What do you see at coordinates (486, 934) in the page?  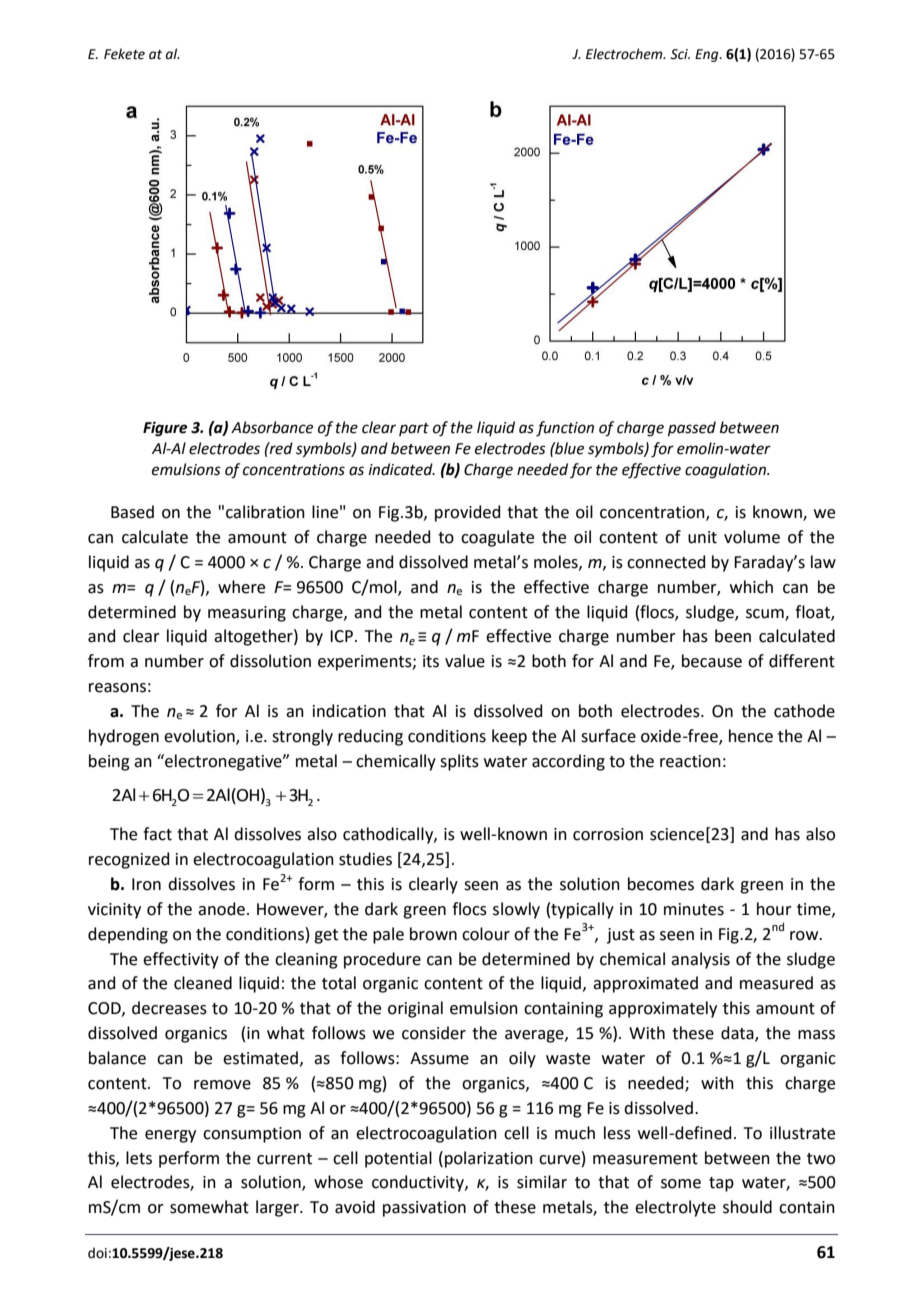 I see `colour` at bounding box center [486, 934].
